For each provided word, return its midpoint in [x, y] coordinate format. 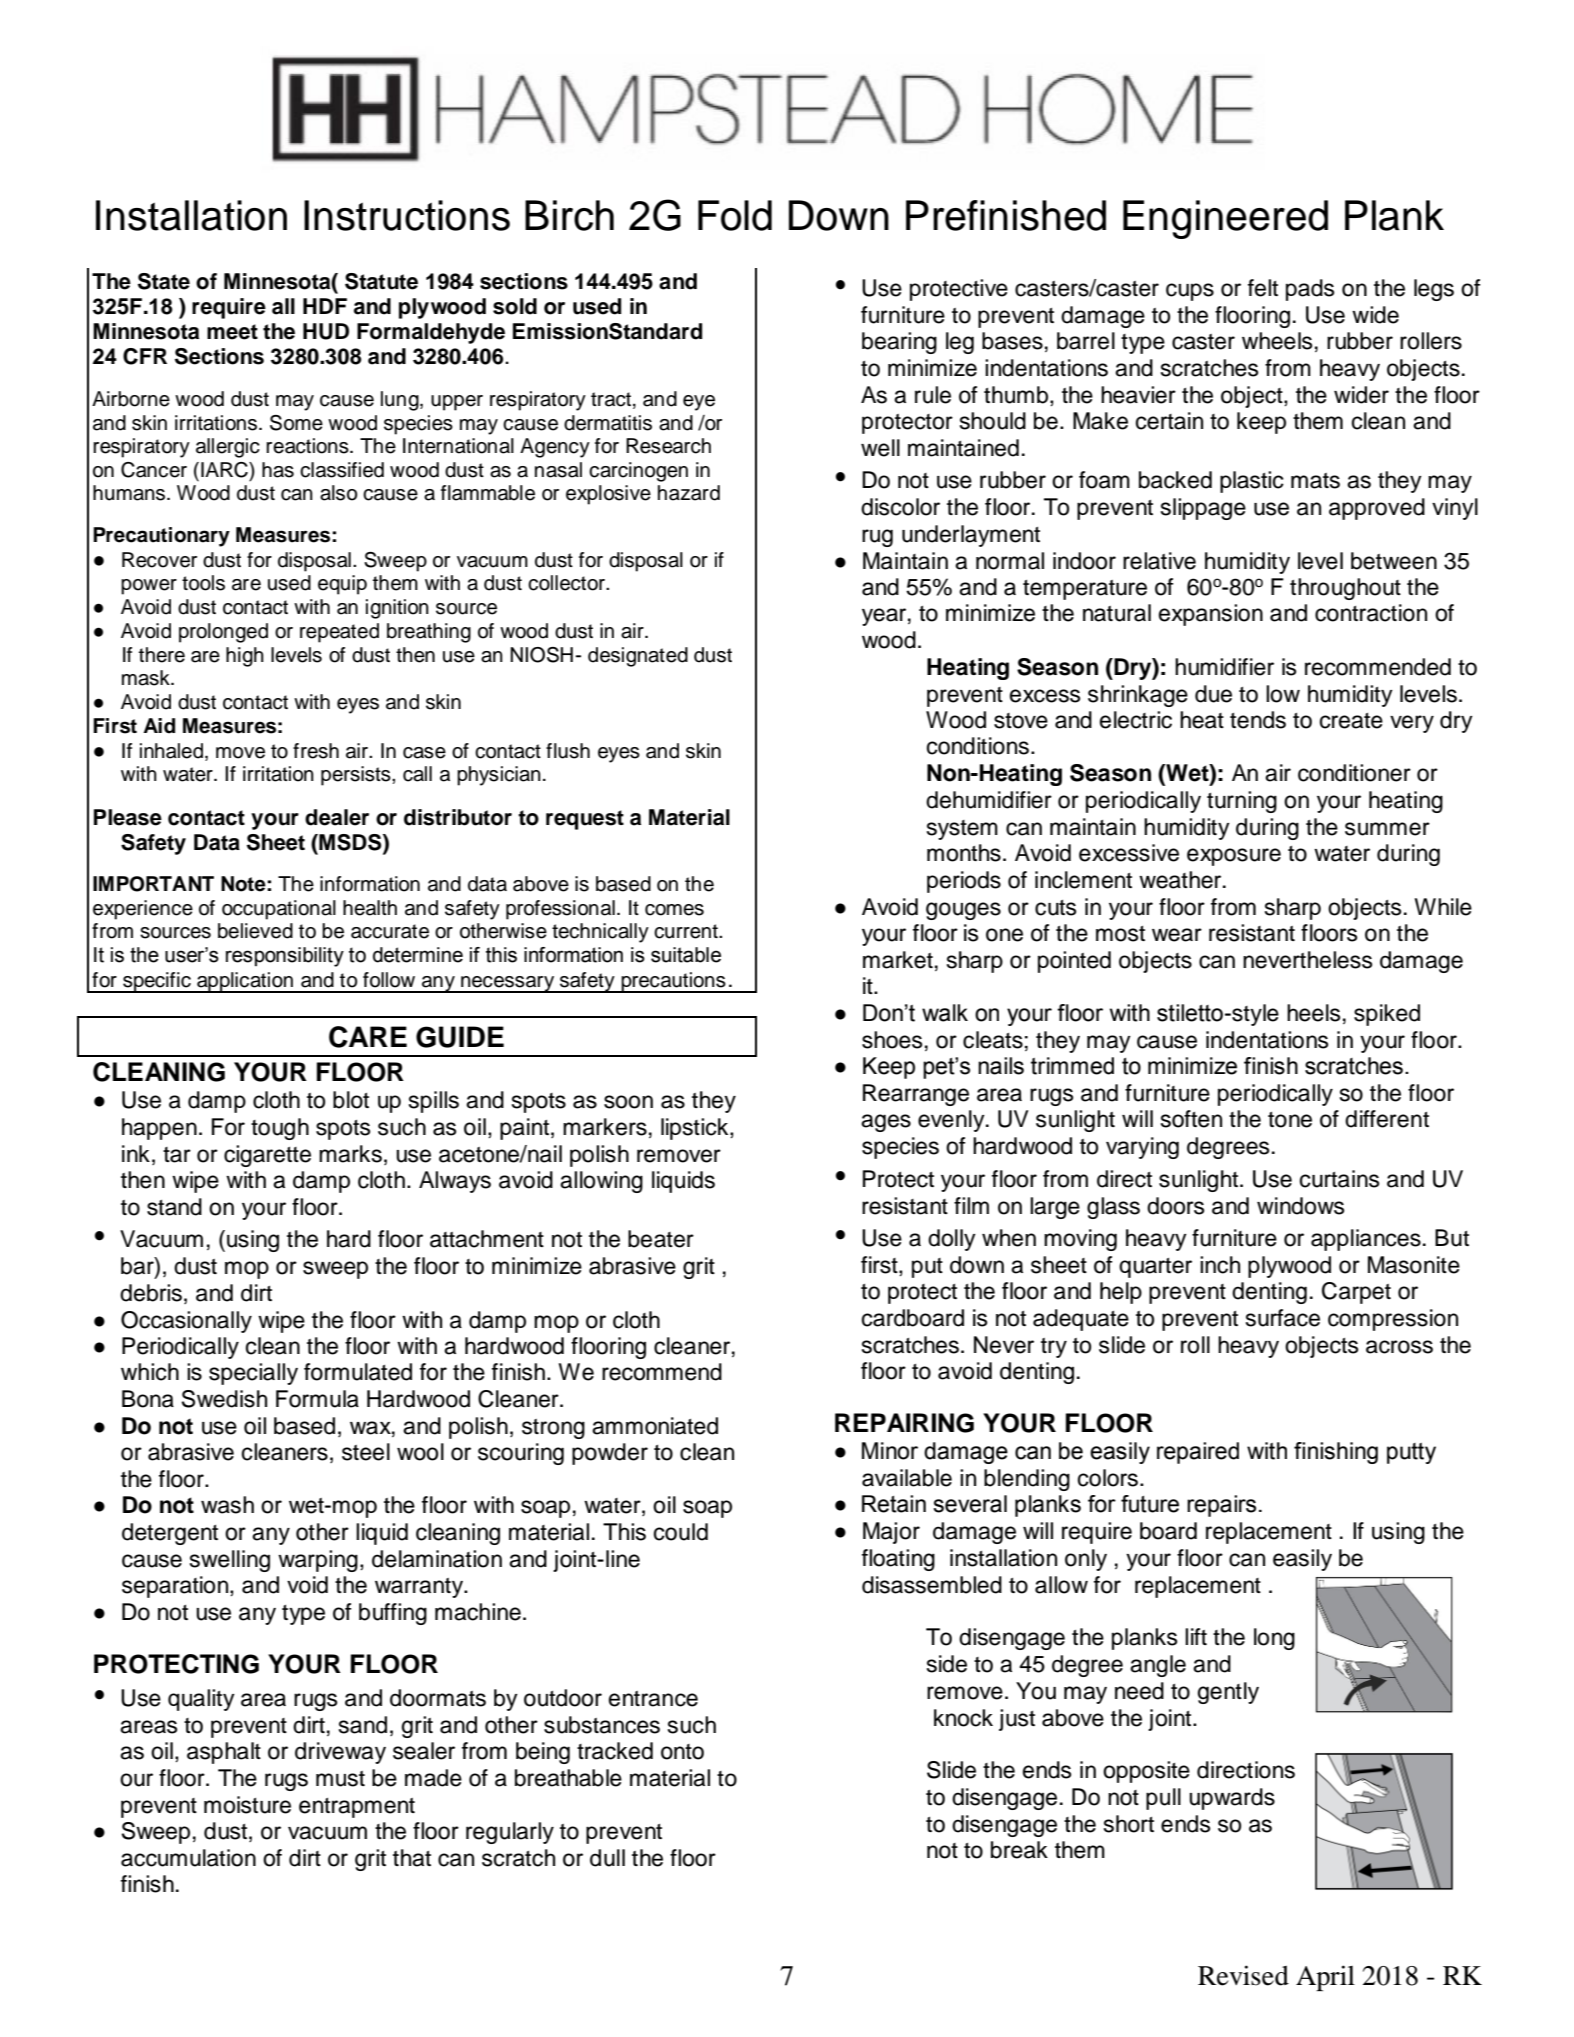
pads [1310, 290]
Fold [735, 215]
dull [607, 1858]
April [1325, 1978]
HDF [325, 306]
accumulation [188, 1858]
